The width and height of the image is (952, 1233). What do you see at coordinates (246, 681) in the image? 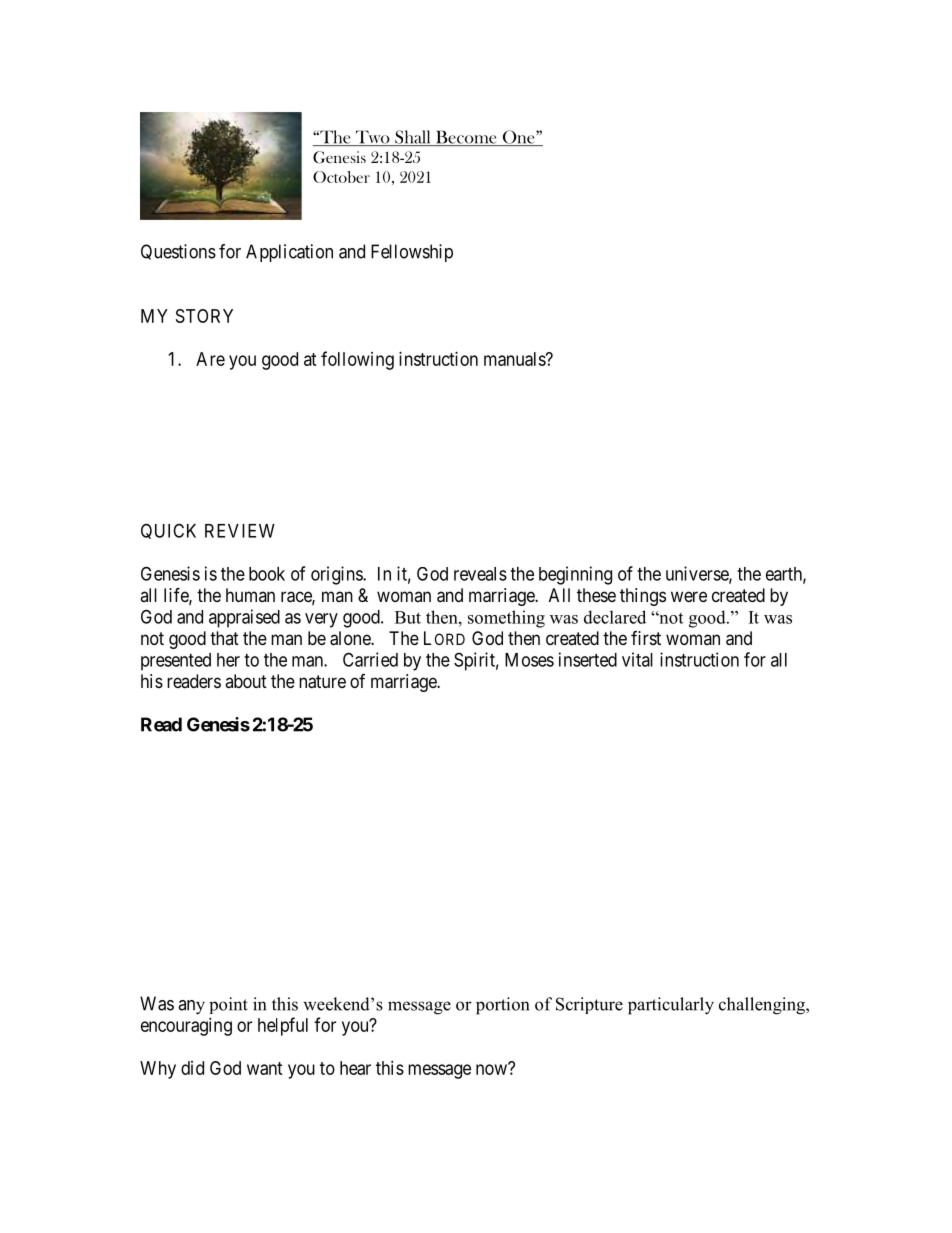
I see `about` at bounding box center [246, 681].
